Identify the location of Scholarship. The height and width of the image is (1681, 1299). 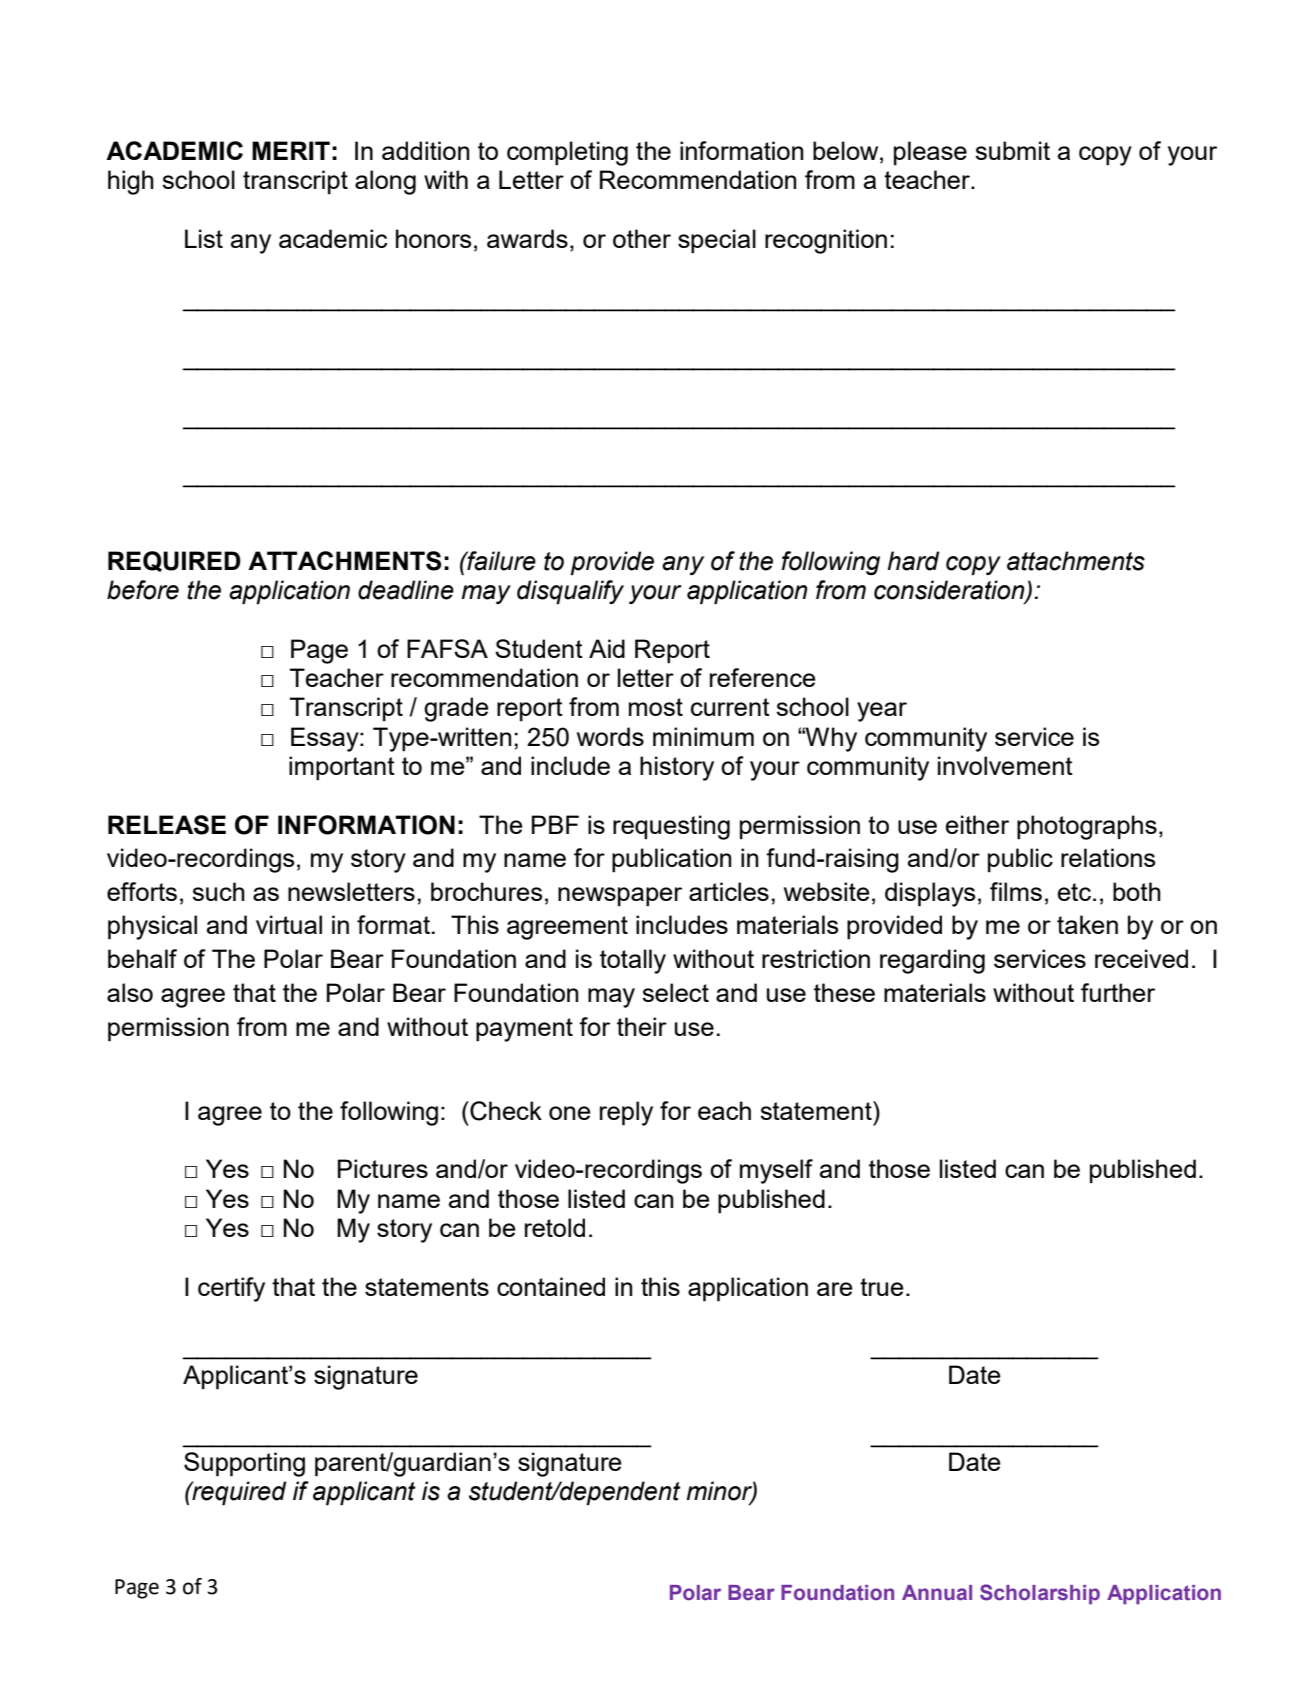
(1040, 1594).
